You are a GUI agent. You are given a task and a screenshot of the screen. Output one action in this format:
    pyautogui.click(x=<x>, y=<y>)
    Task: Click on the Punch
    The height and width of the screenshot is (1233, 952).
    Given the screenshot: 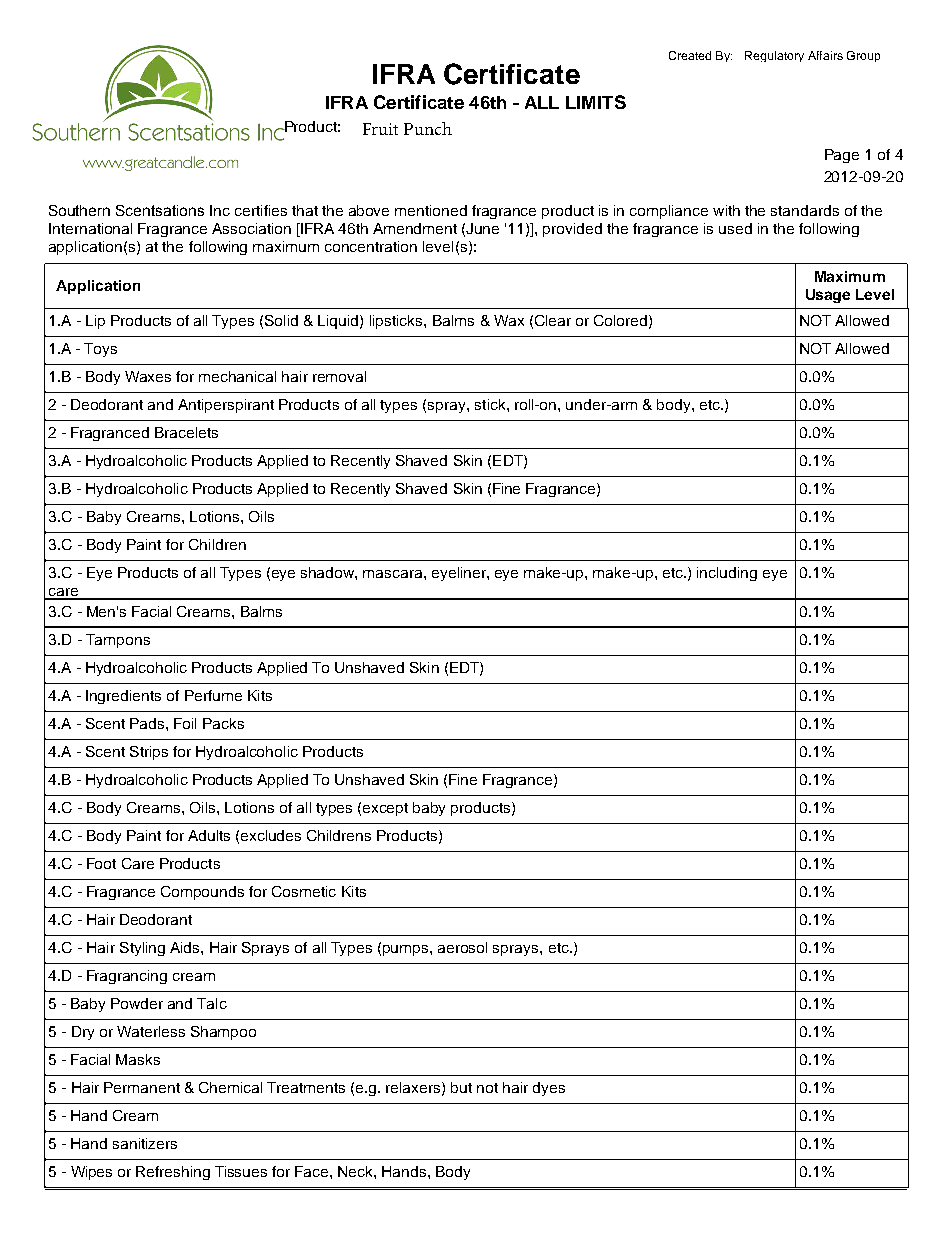 What is the action you would take?
    pyautogui.click(x=428, y=128)
